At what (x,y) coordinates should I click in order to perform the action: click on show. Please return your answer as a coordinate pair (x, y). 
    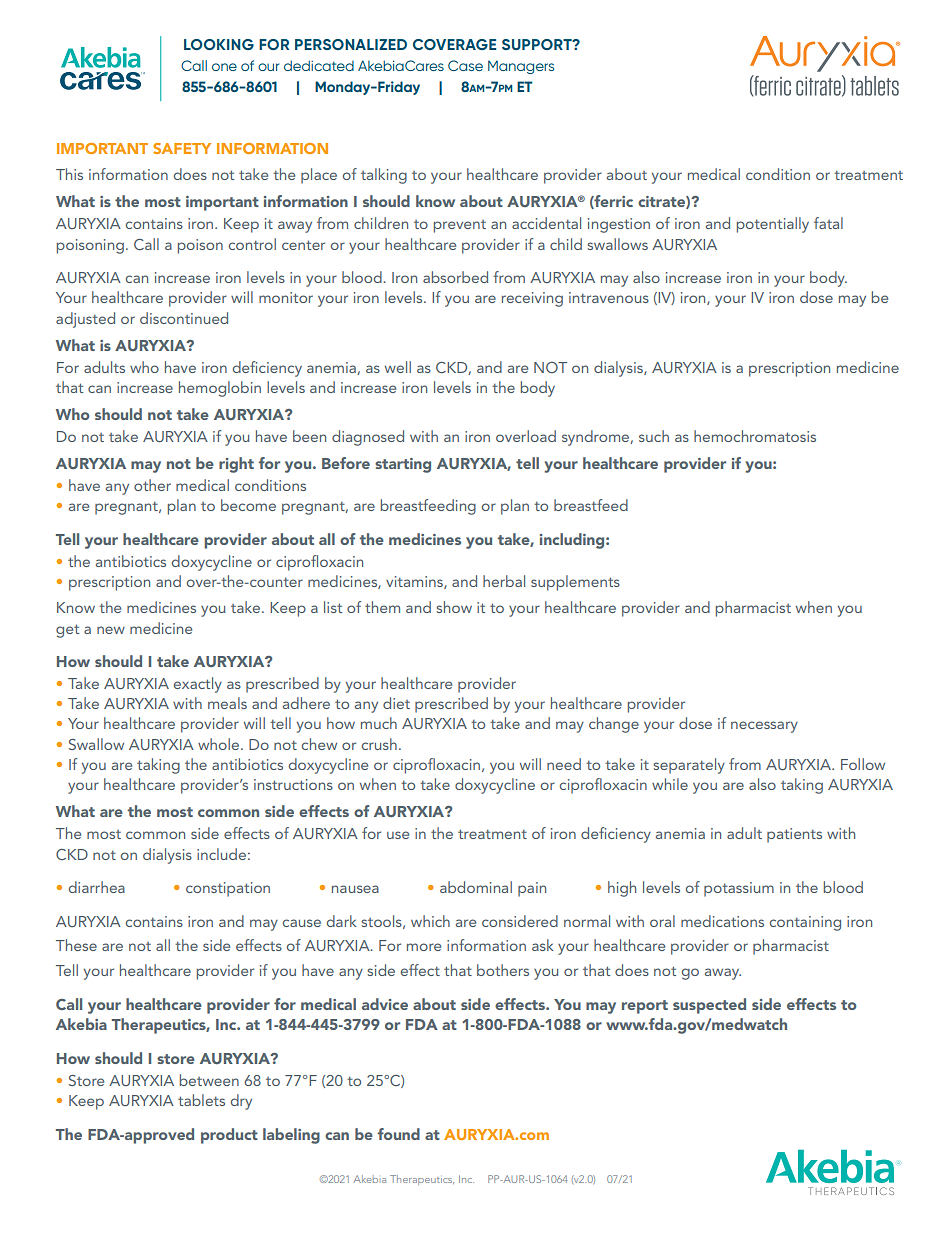
    Looking at the image, I should click on (454, 607).
